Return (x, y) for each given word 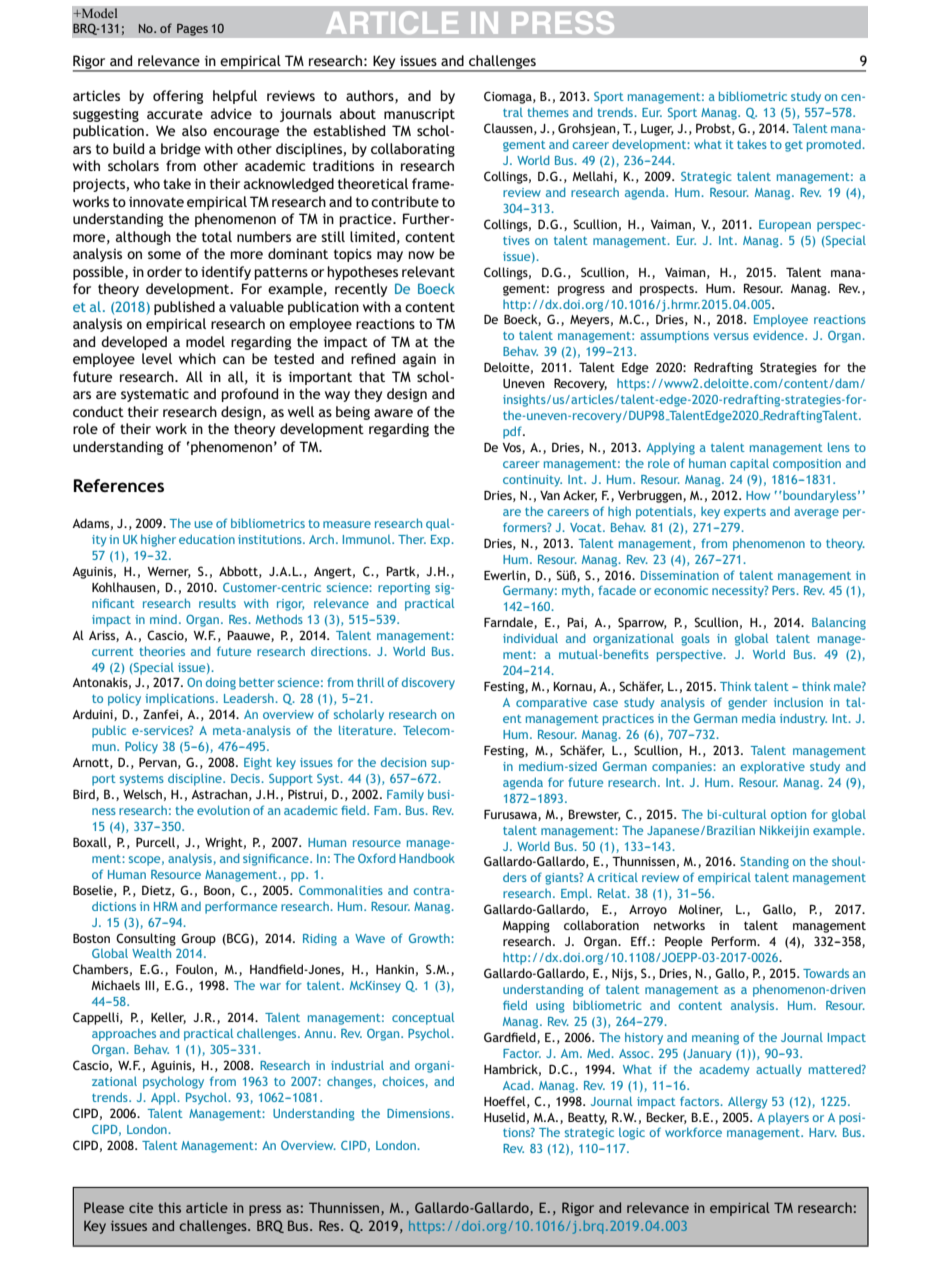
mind (163, 619)
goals (695, 639)
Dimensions (419, 1113)
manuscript (419, 115)
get (794, 146)
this (169, 1207)
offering (178, 97)
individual (530, 638)
